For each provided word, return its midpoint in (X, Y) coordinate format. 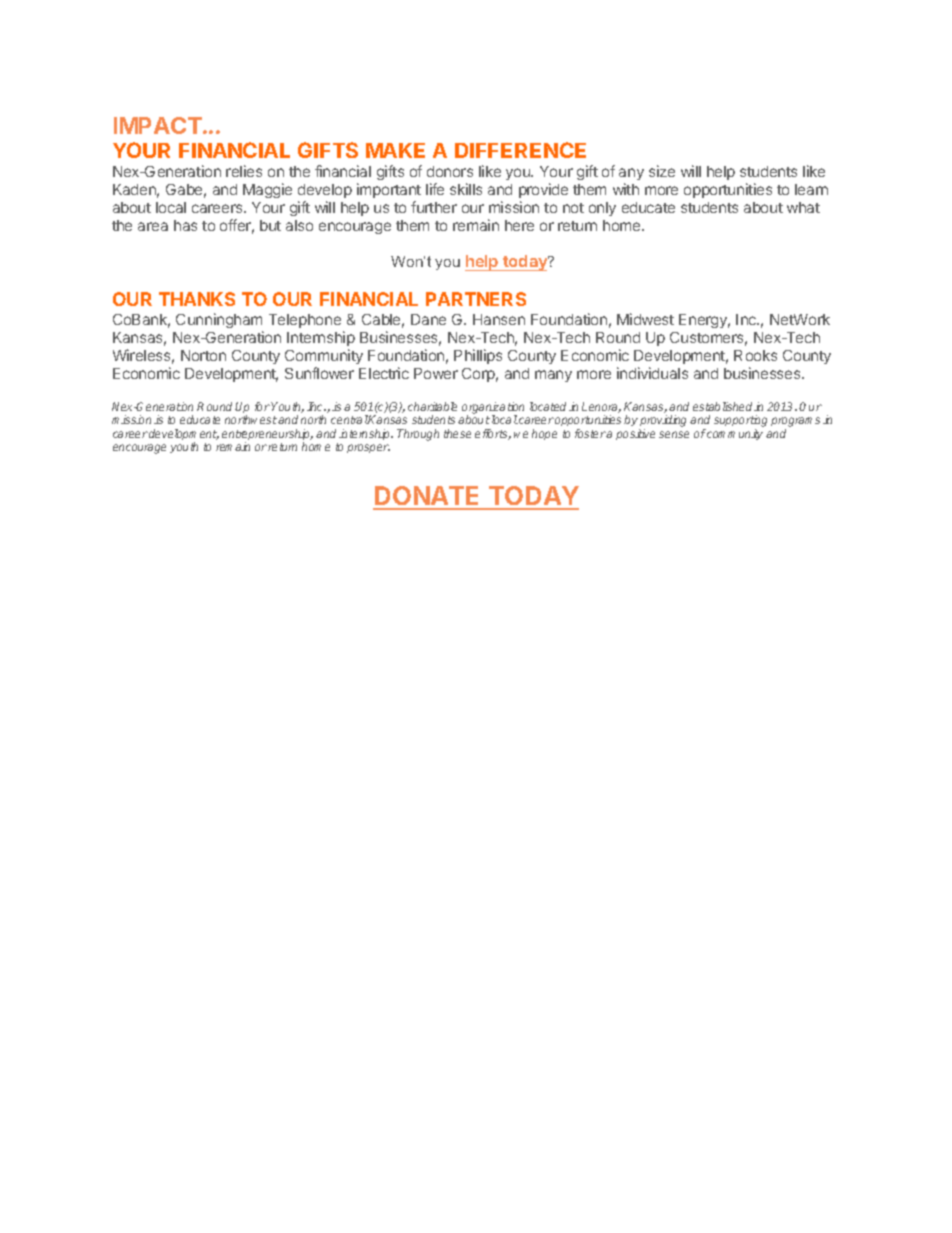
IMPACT (159, 125)
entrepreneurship (267, 436)
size (662, 171)
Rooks (755, 355)
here (519, 225)
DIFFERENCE (520, 150)
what (803, 207)
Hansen (499, 319)
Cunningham (219, 320)
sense (674, 434)
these (457, 433)
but (270, 225)
